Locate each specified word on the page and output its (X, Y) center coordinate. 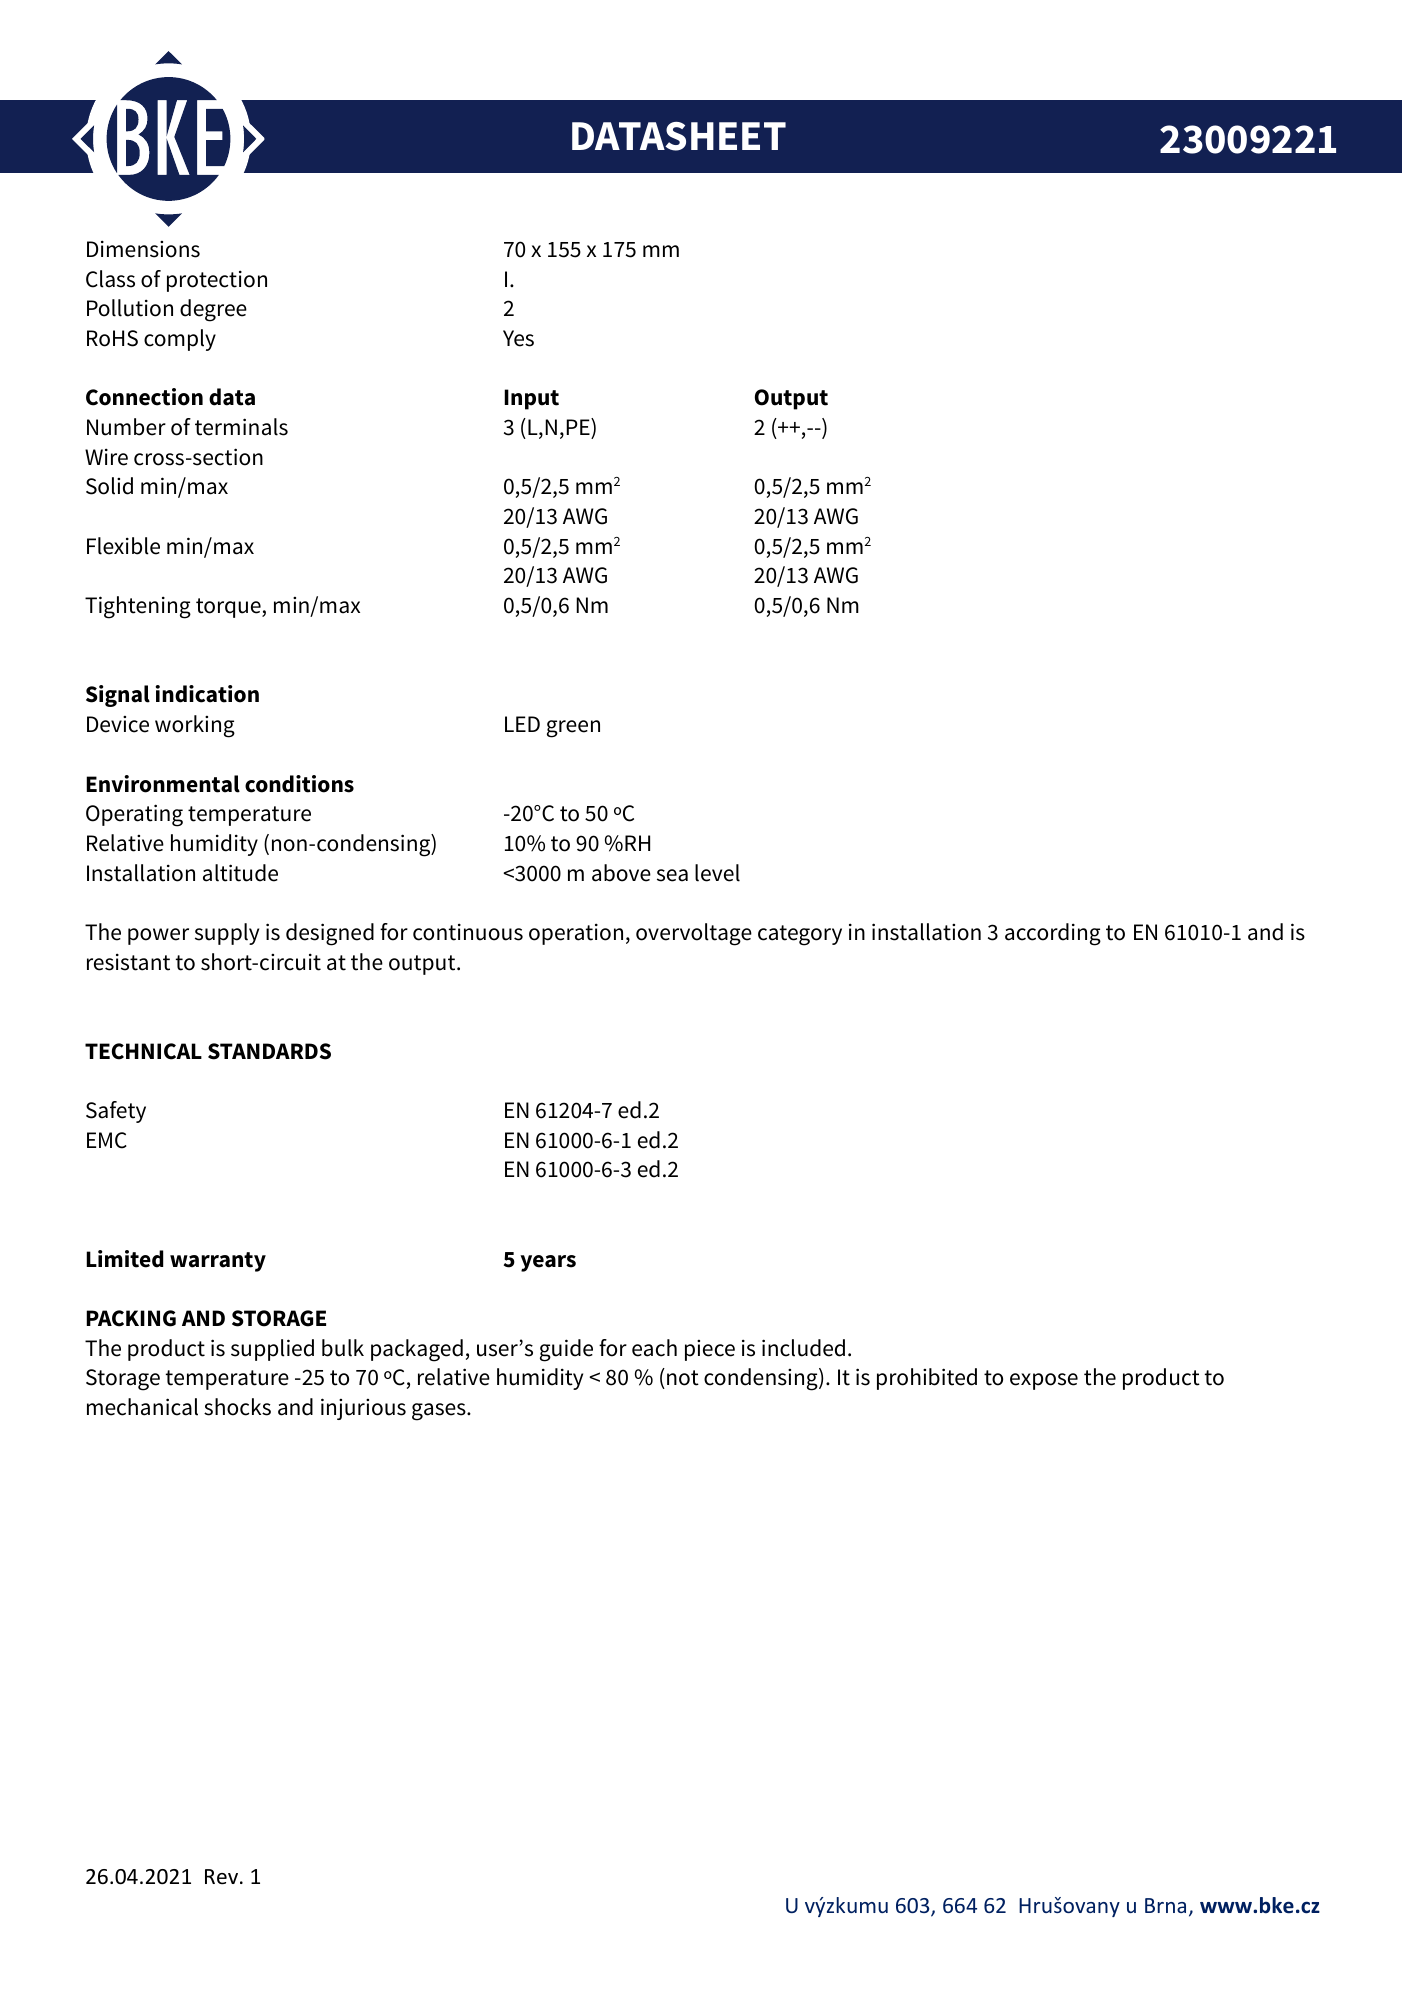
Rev (223, 1877)
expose (1044, 1381)
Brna (1165, 1905)
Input (531, 399)
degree (213, 310)
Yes (518, 338)
